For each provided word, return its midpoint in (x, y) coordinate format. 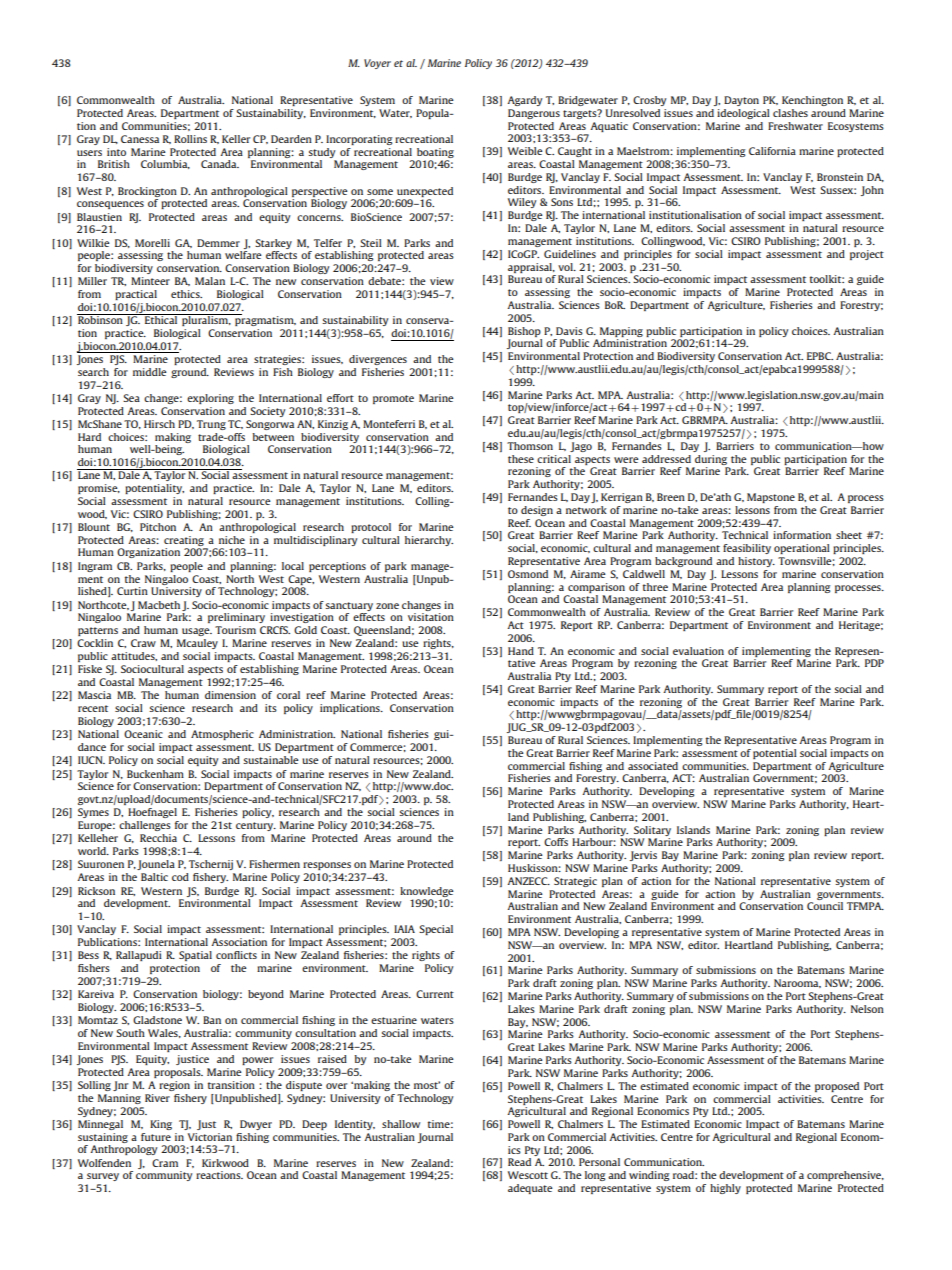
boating (435, 153)
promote (393, 399)
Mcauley (197, 644)
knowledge (427, 892)
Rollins (190, 139)
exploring (210, 399)
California (772, 151)
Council (825, 906)
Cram (165, 1163)
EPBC (820, 356)
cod (180, 877)
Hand (521, 651)
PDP (874, 663)
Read (519, 1162)
